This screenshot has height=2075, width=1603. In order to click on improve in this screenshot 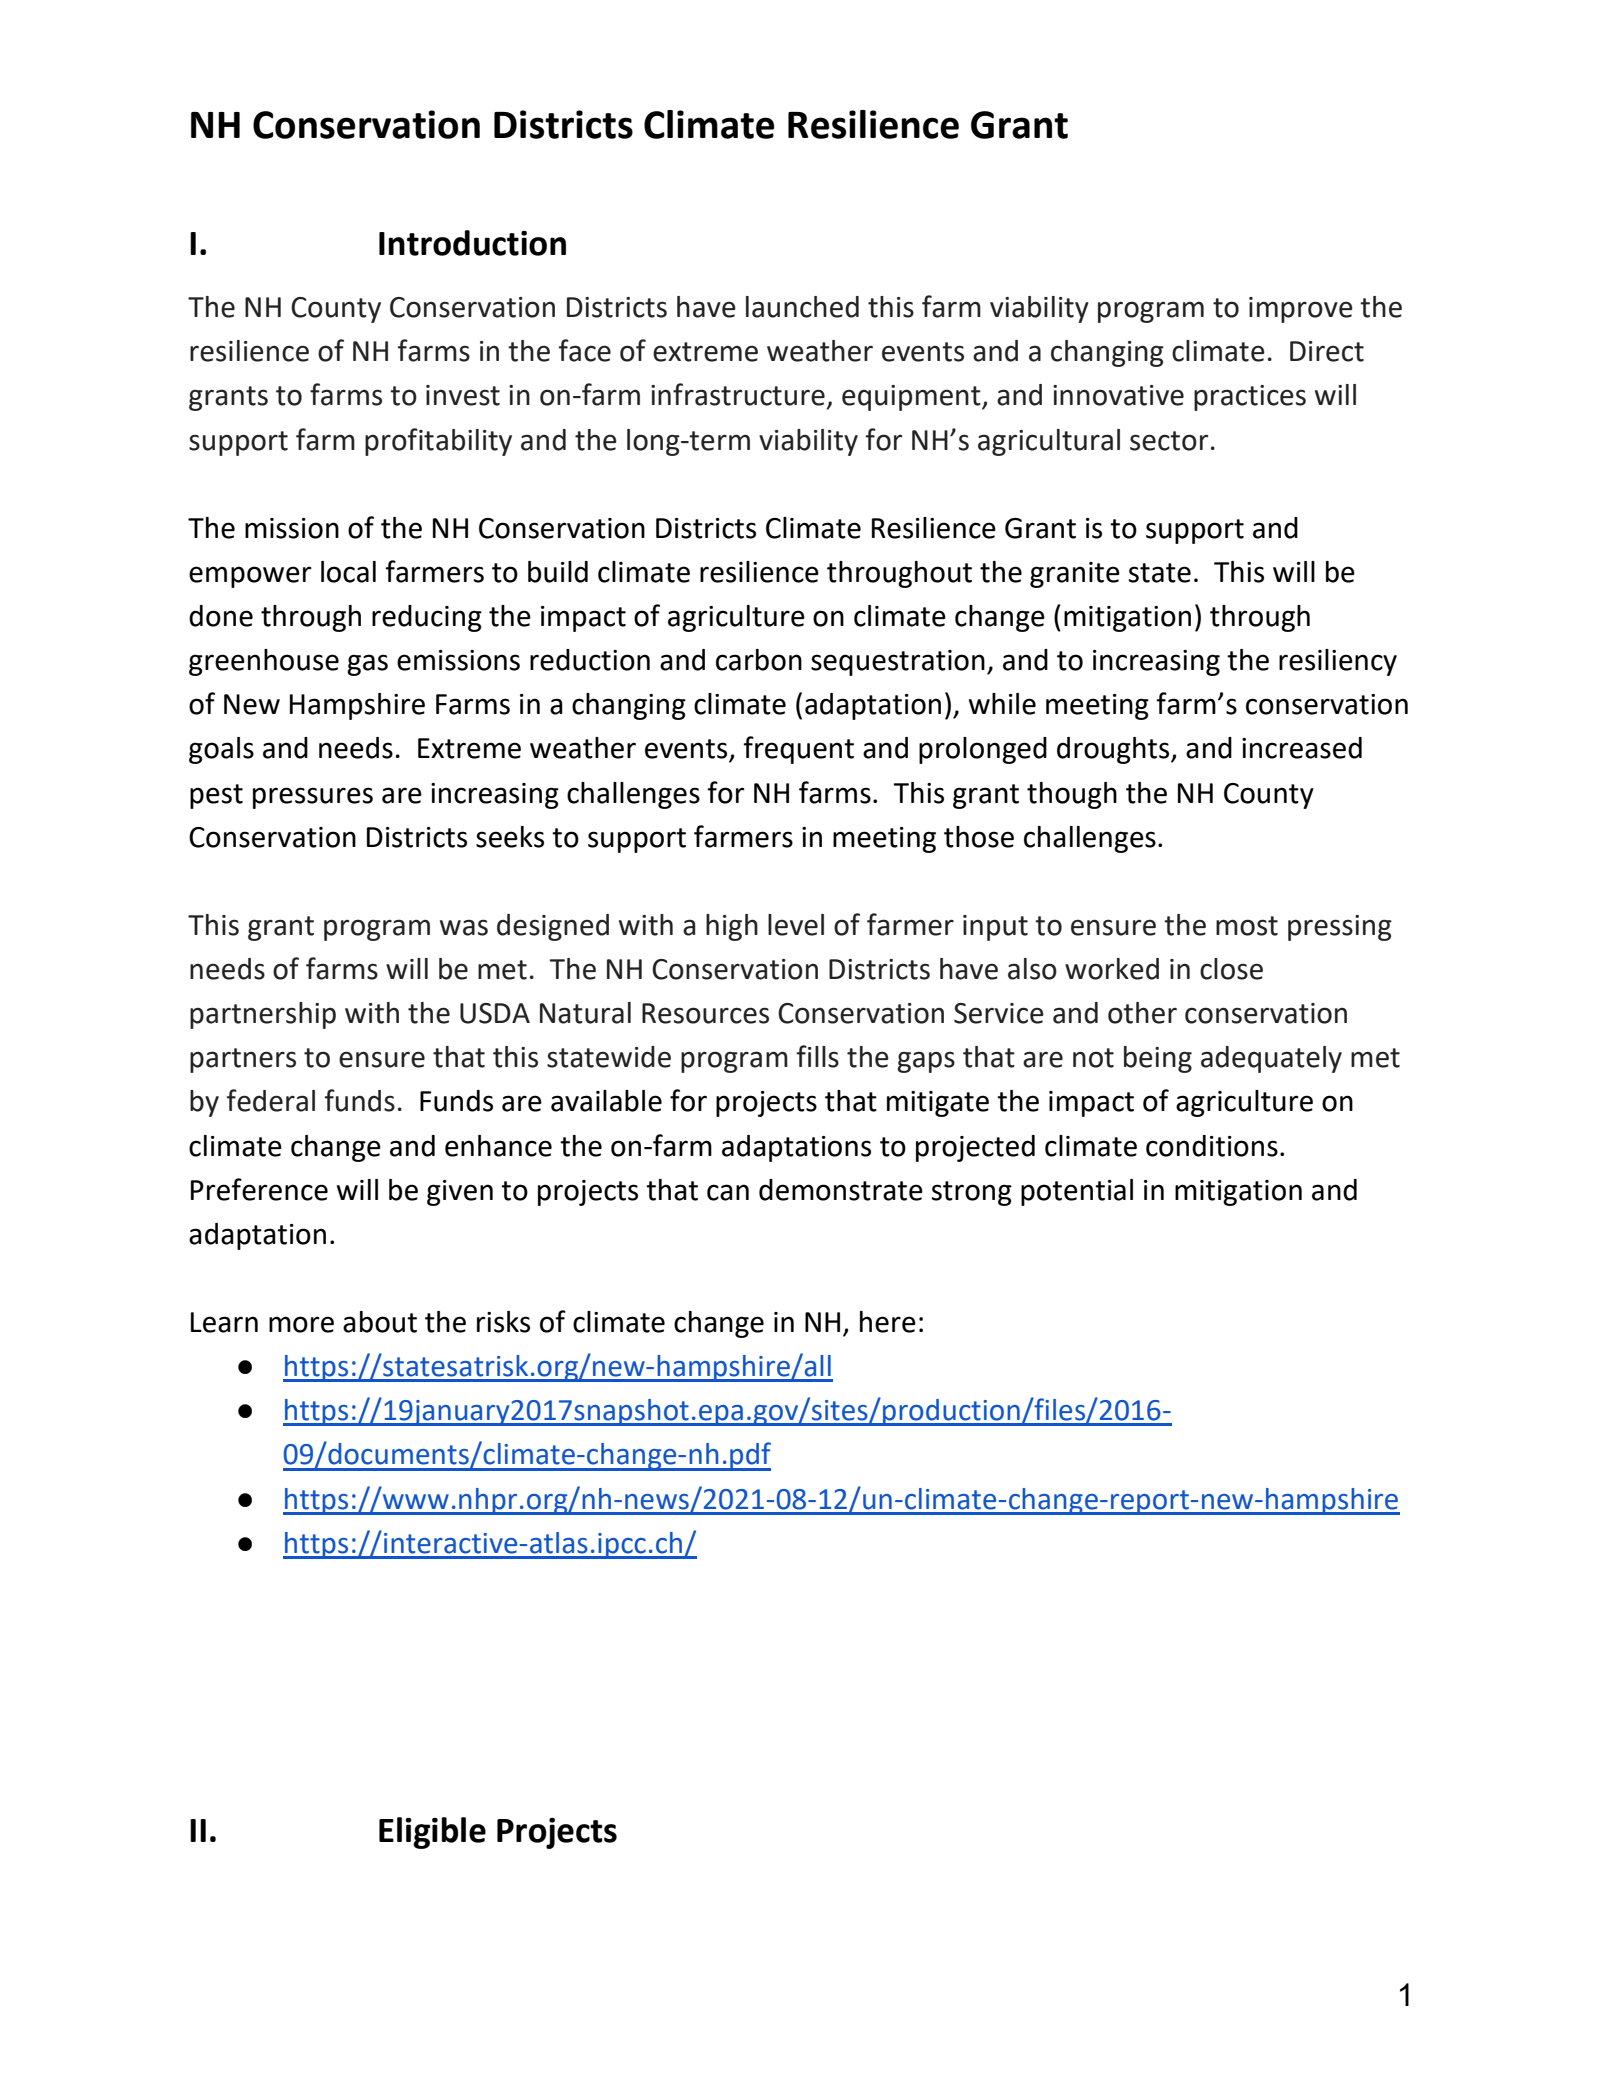, I will do `click(1301, 310)`.
